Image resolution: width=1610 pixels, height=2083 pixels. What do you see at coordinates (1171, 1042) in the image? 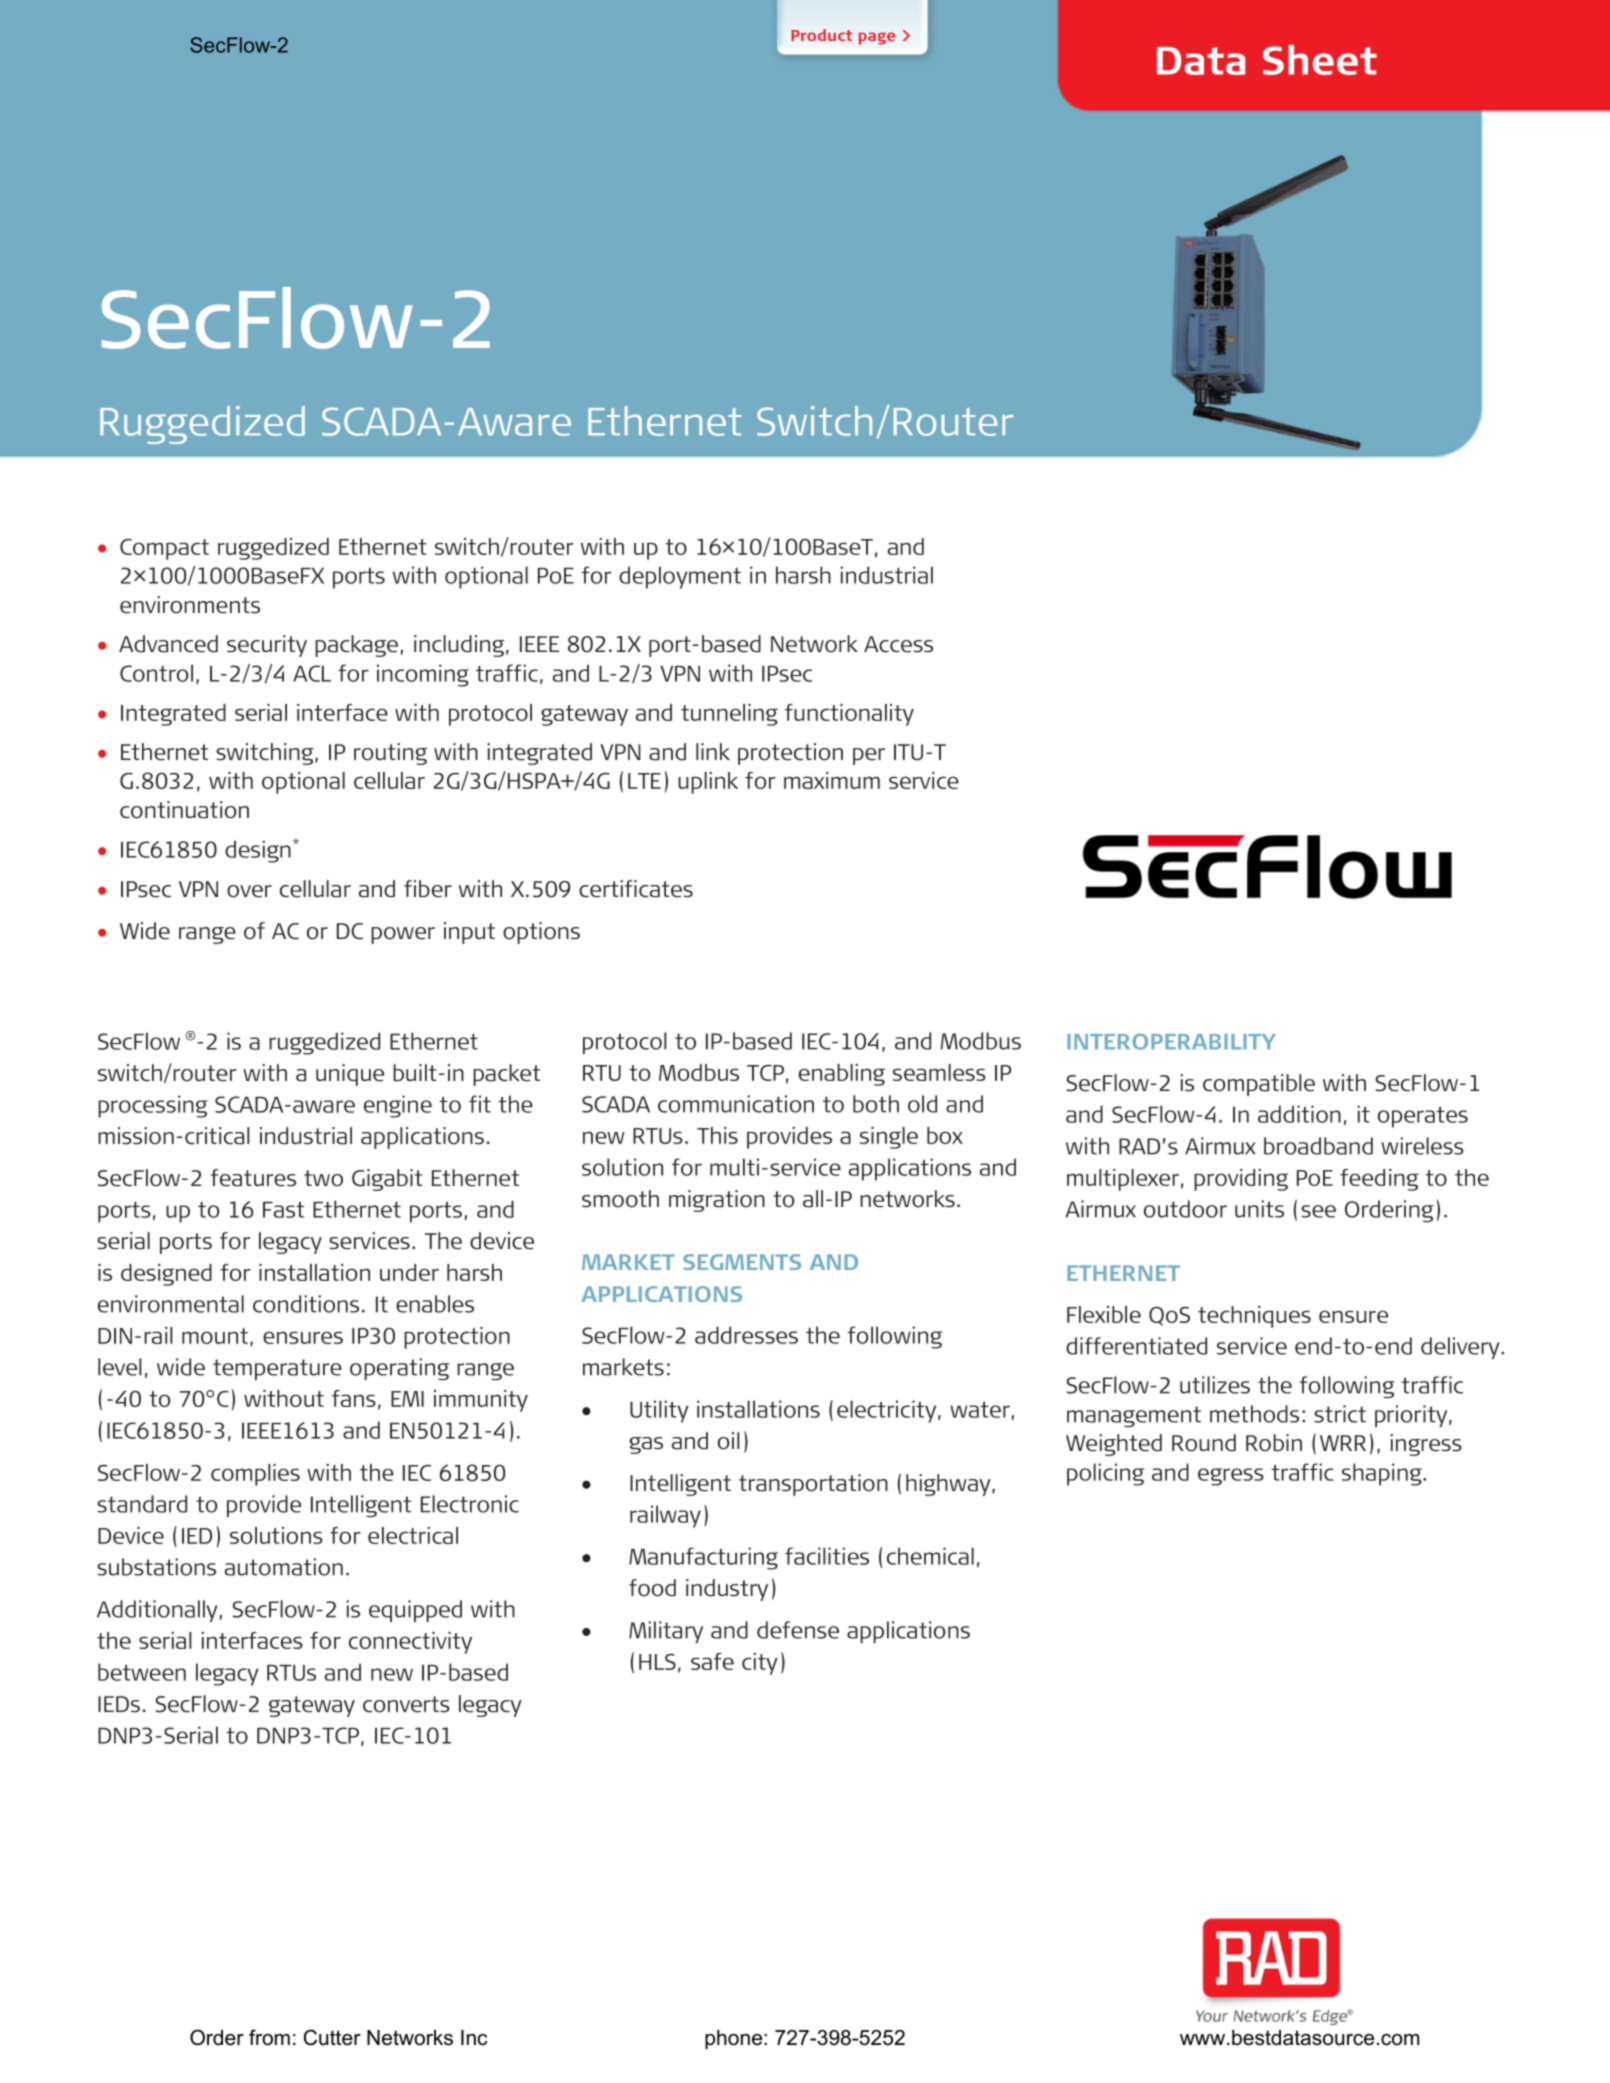
I see `INTEROPERABILITY` at bounding box center [1171, 1042].
